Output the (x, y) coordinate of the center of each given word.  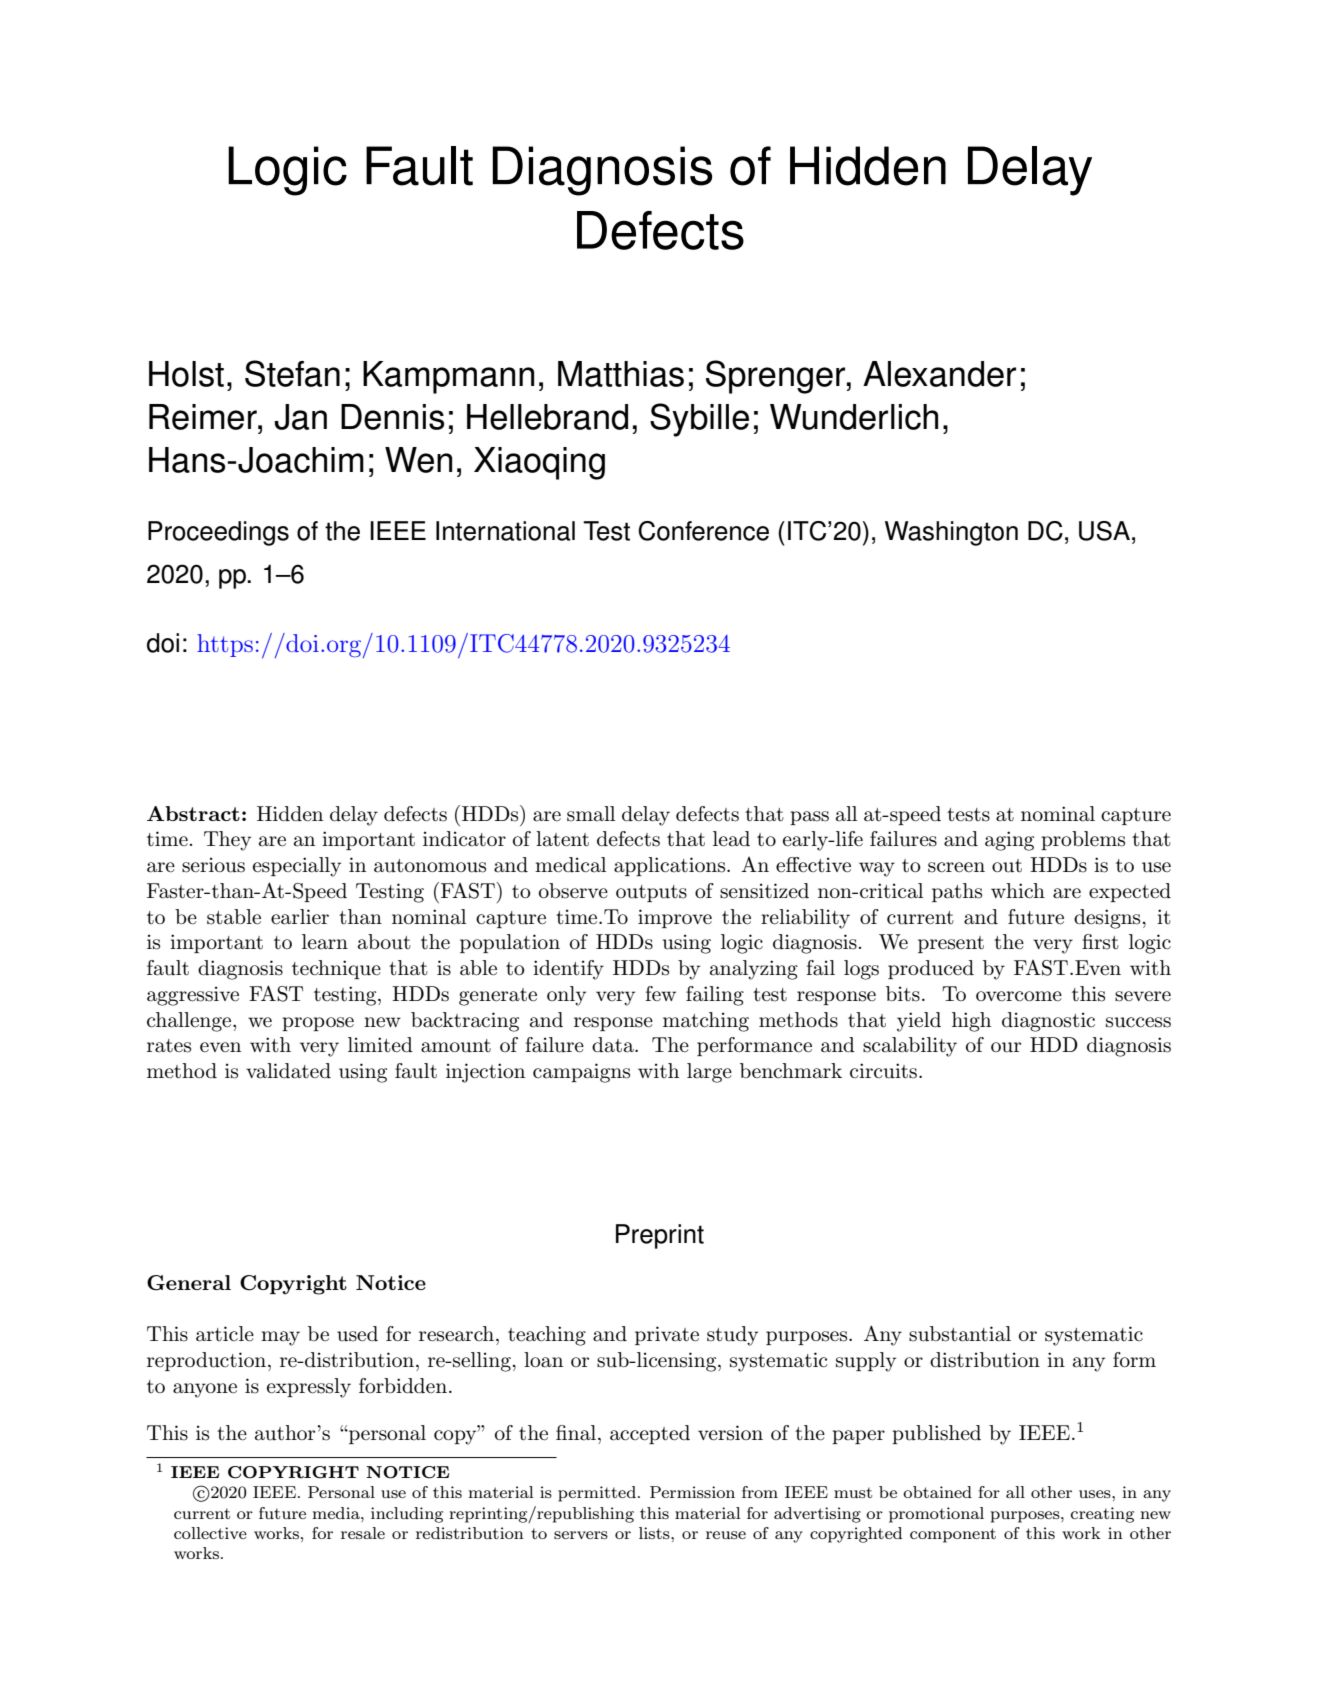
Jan (300, 417)
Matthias (621, 374)
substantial (960, 1334)
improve (675, 918)
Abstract (193, 813)
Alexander (939, 374)
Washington (951, 533)
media (337, 1513)
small (591, 814)
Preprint (660, 1236)
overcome (1019, 996)
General (189, 1283)
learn (325, 942)
